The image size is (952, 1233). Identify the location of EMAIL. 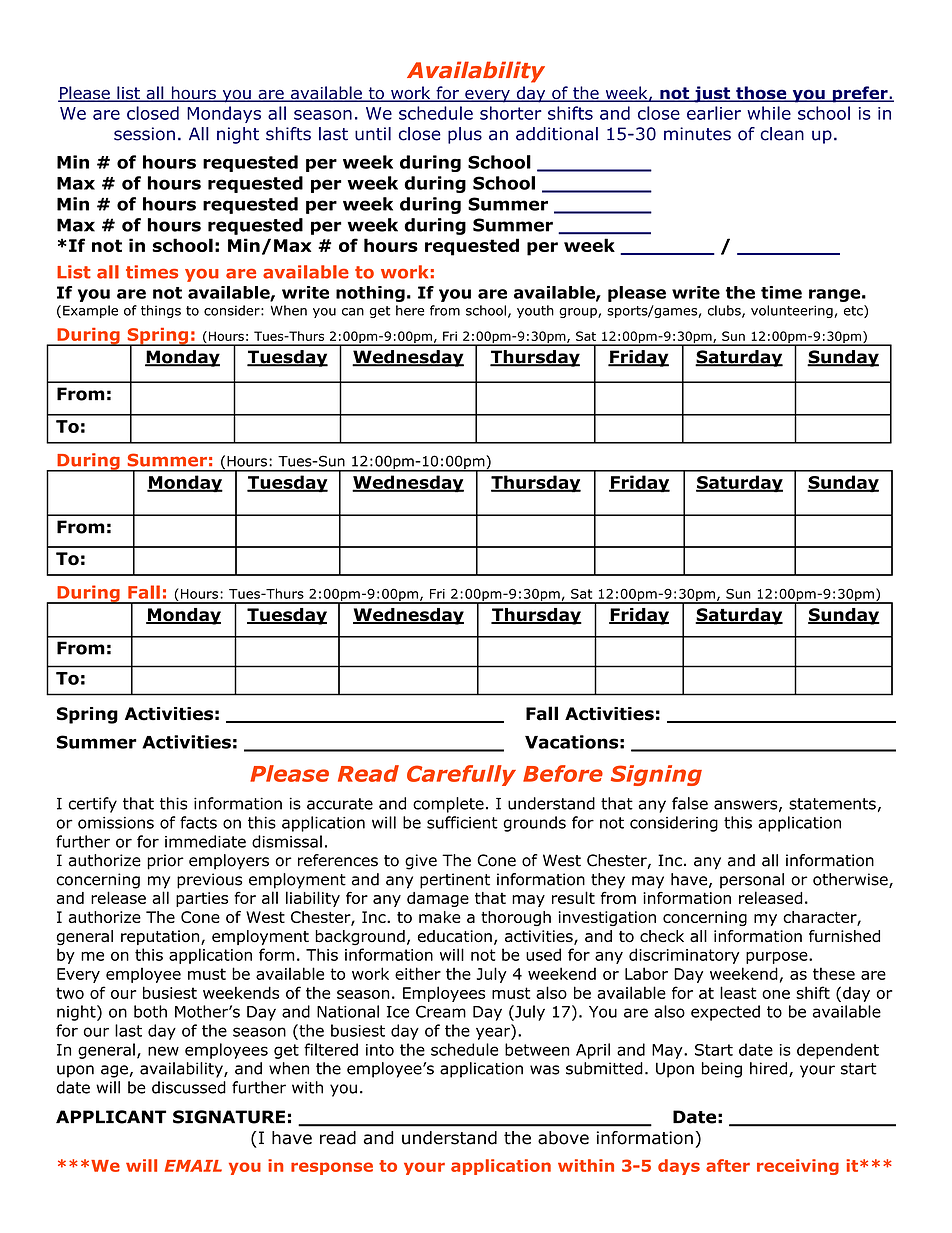
(193, 1166).
